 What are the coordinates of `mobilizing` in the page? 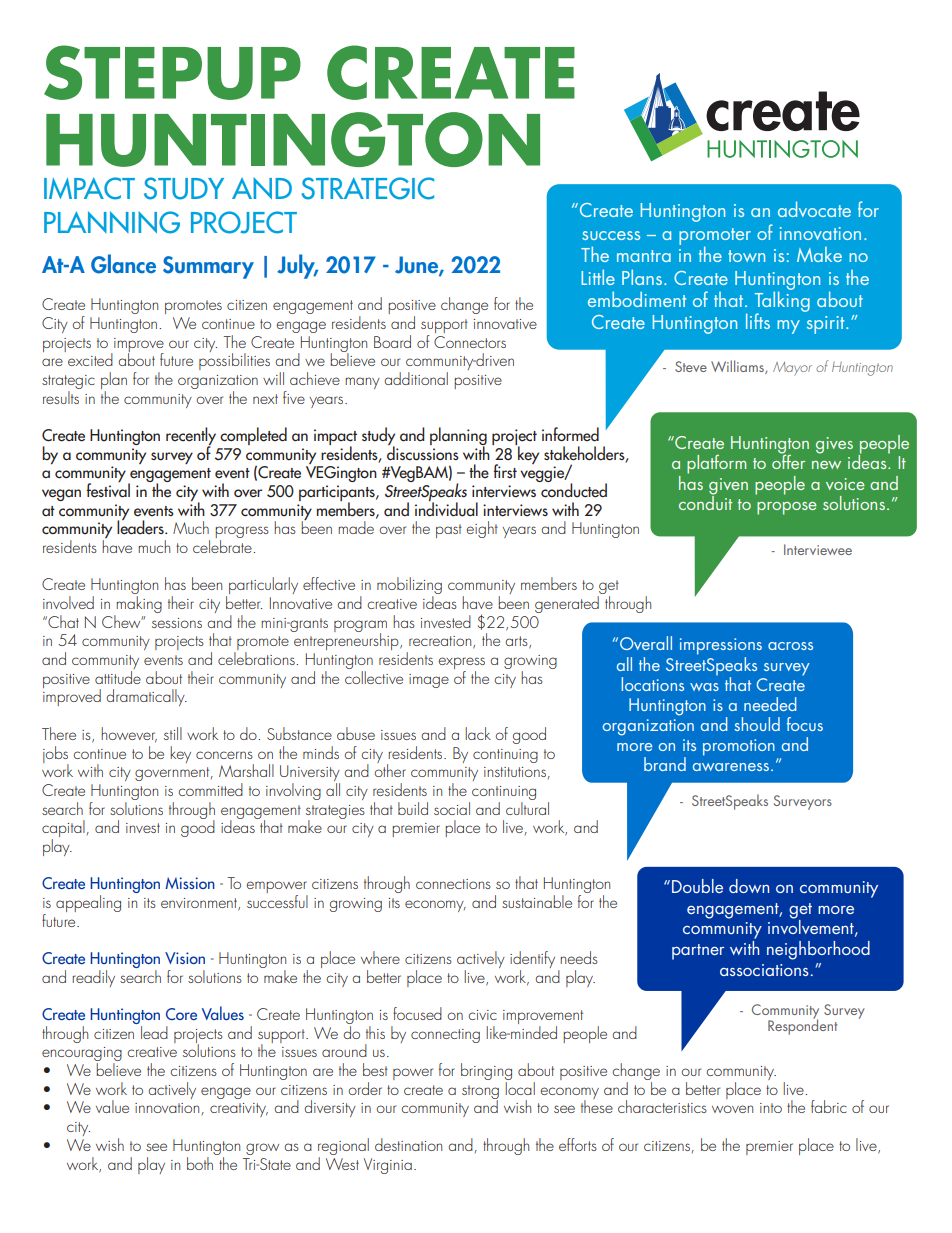 It's located at (409, 587).
